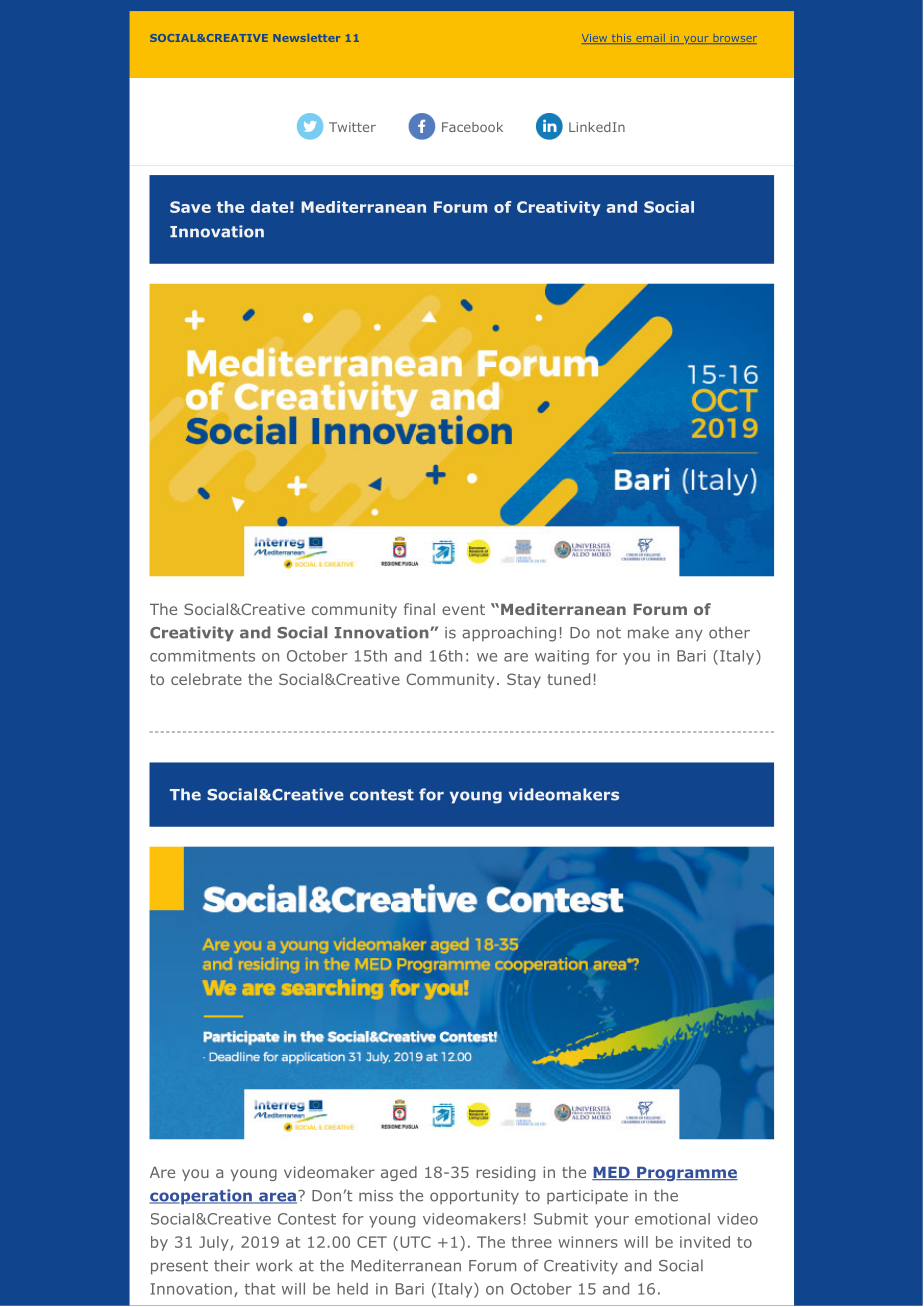 The width and height of the image is (924, 1307). What do you see at coordinates (672, 1219) in the image?
I see `emotional` at bounding box center [672, 1219].
